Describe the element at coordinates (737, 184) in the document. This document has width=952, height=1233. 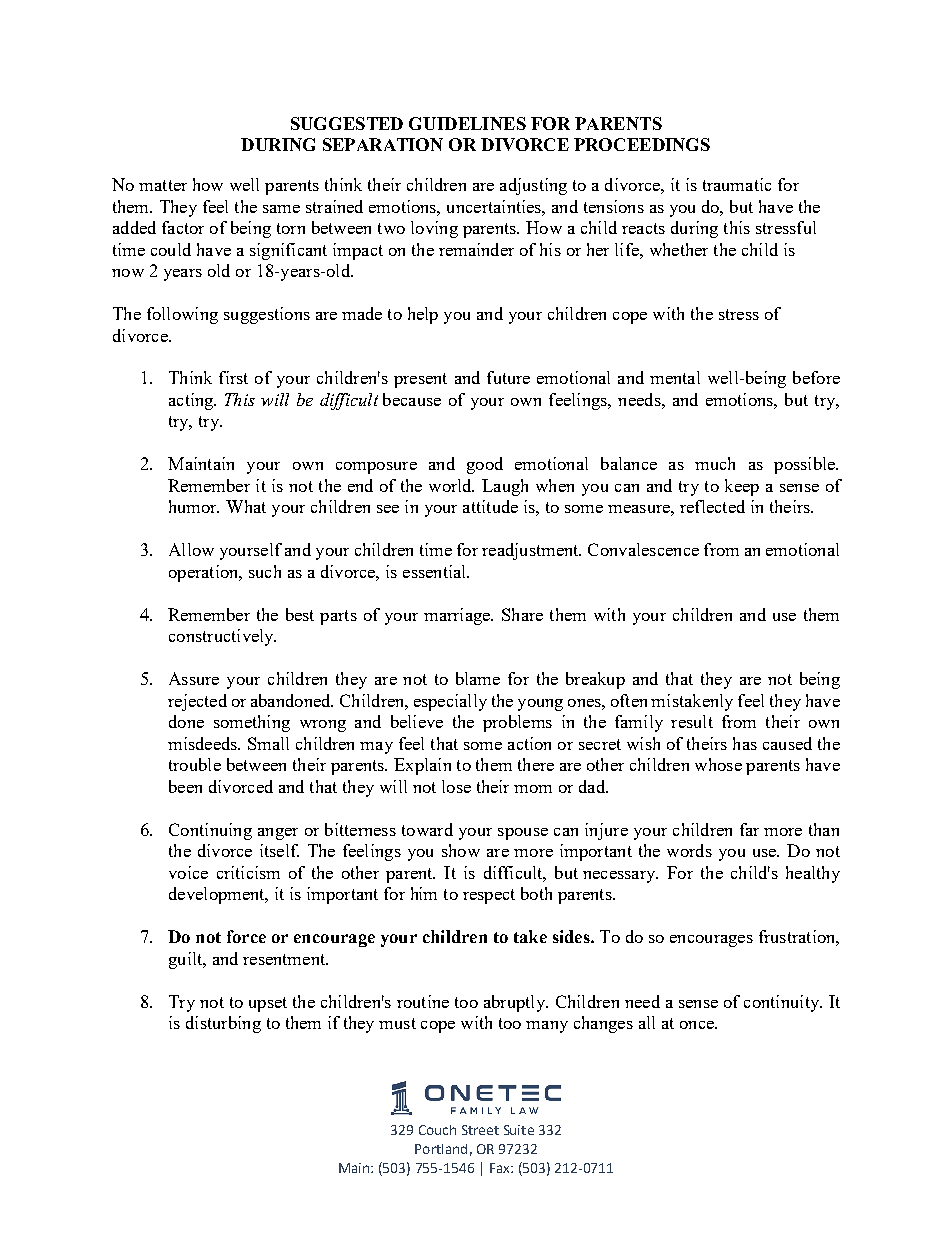
I see `traumatic` at that location.
